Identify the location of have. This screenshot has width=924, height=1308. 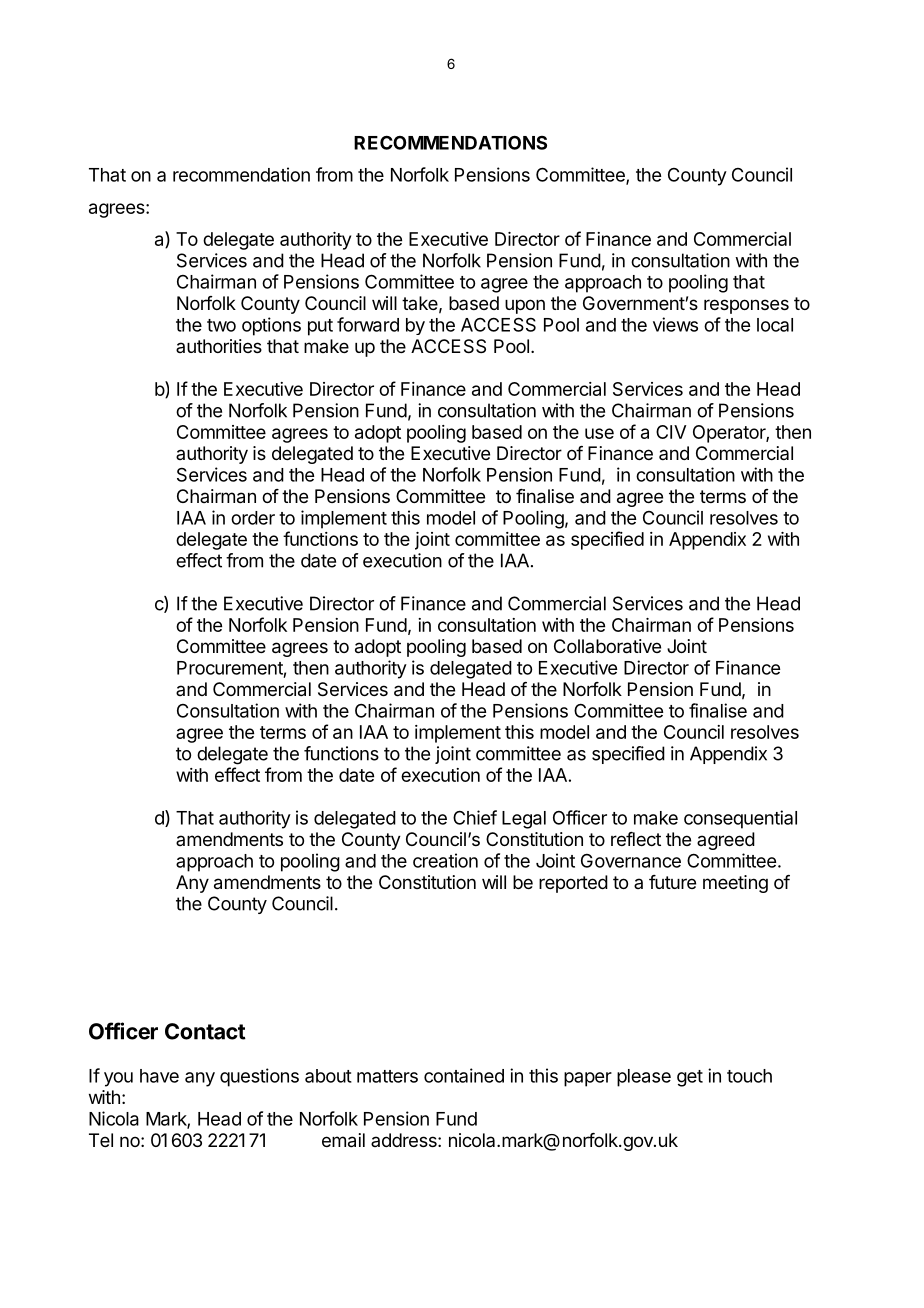
(159, 1076).
